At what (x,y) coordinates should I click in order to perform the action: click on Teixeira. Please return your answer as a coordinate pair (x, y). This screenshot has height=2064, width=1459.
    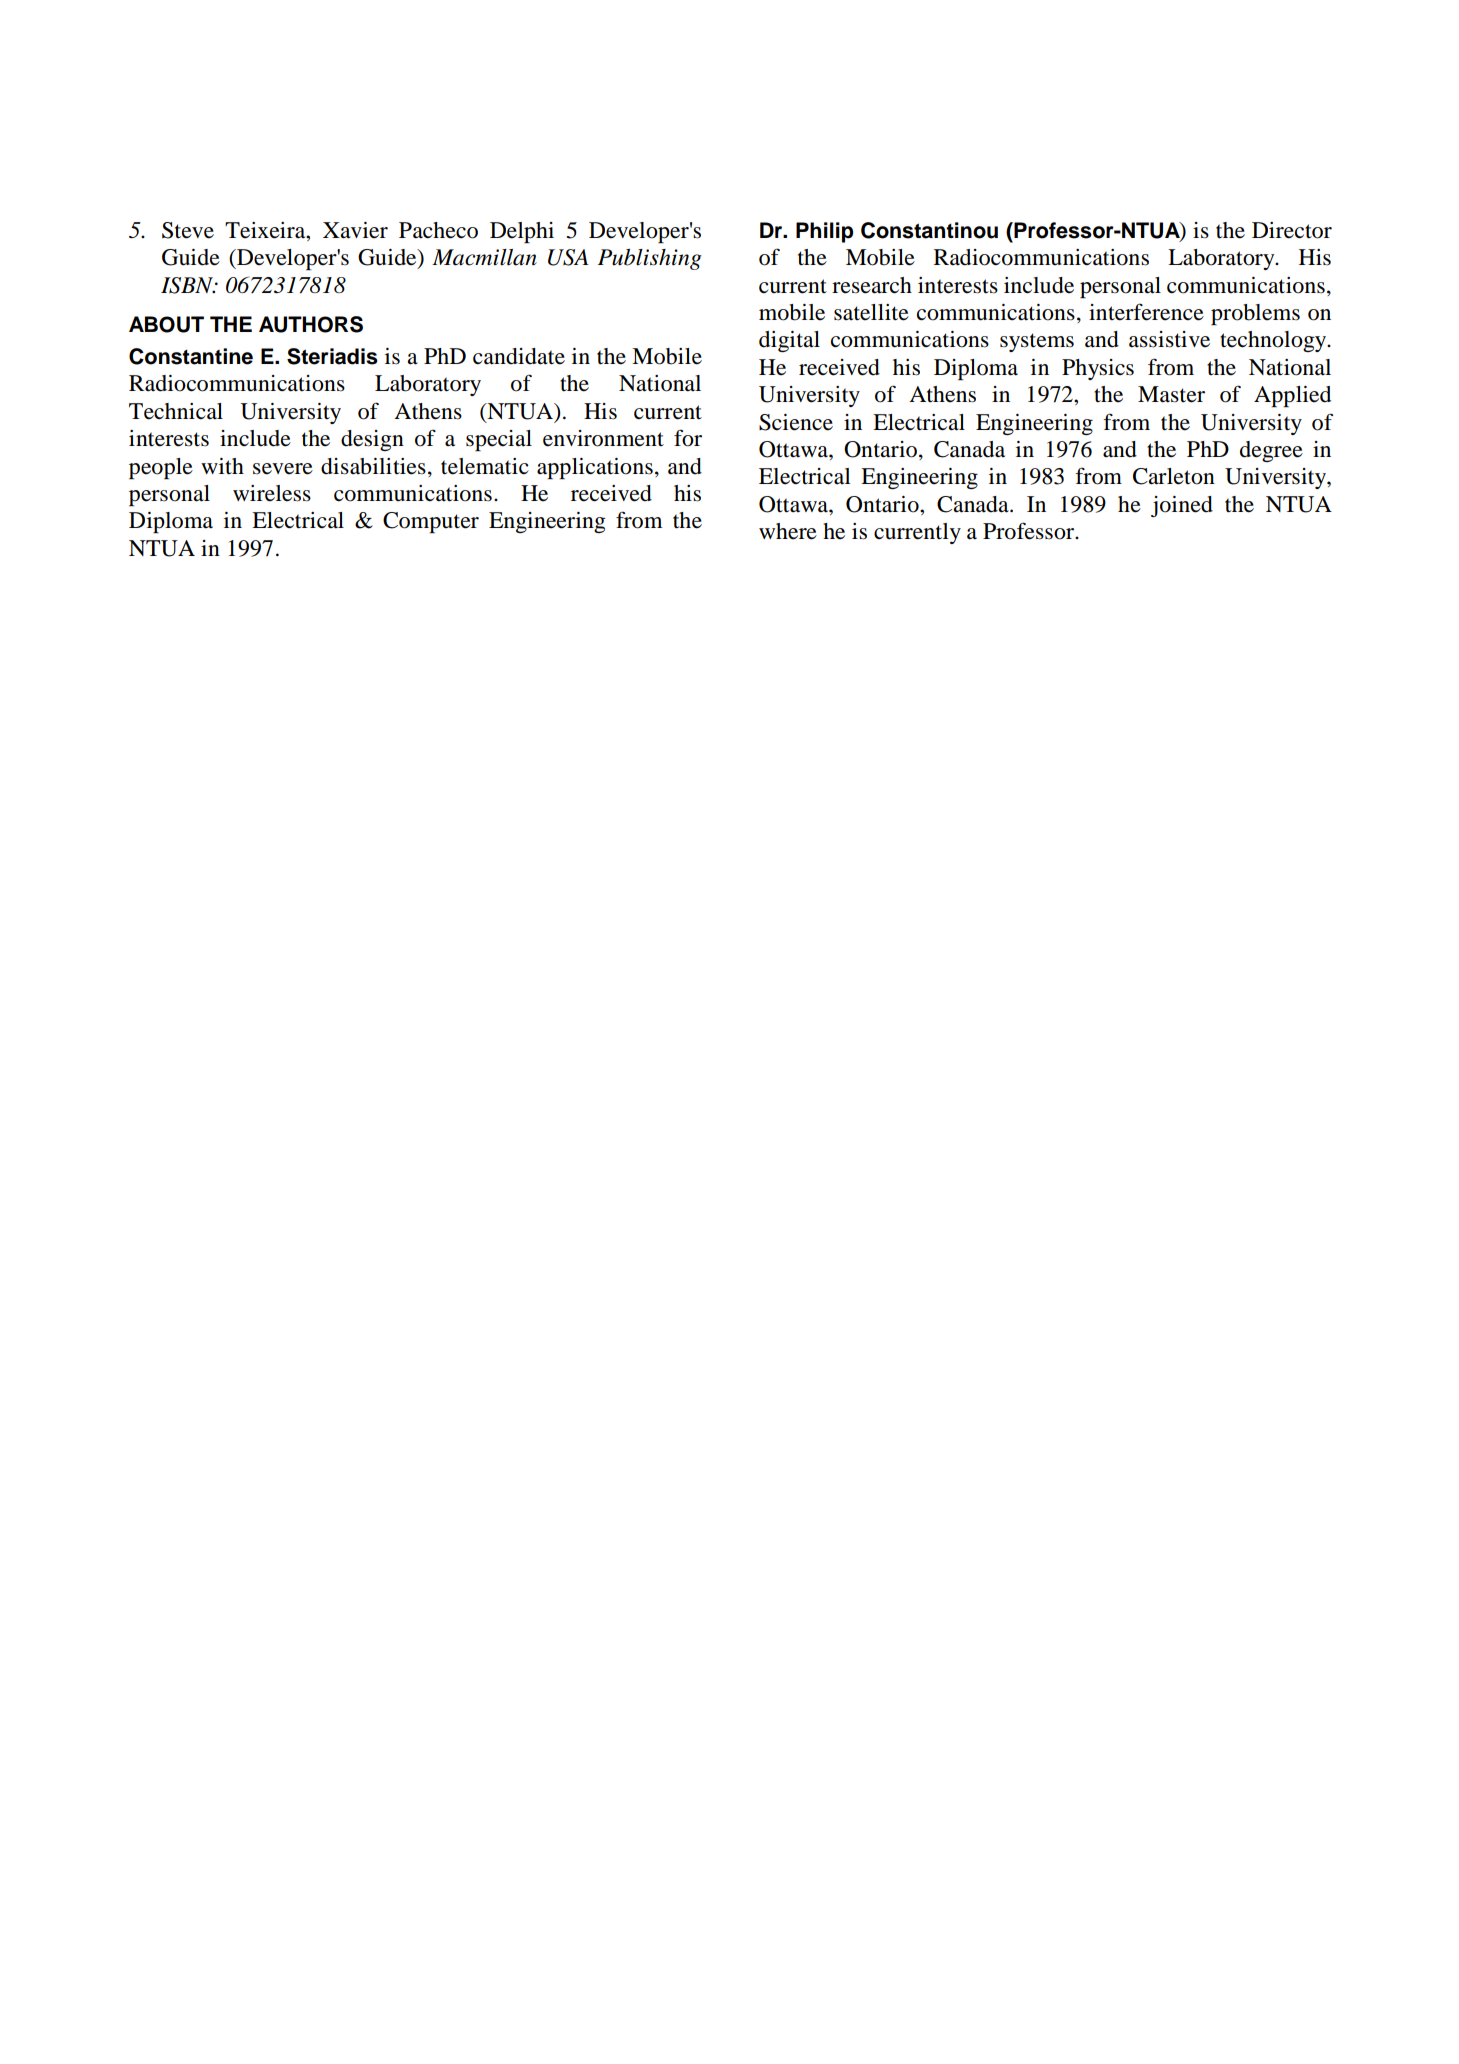
    Looking at the image, I should click on (266, 230).
